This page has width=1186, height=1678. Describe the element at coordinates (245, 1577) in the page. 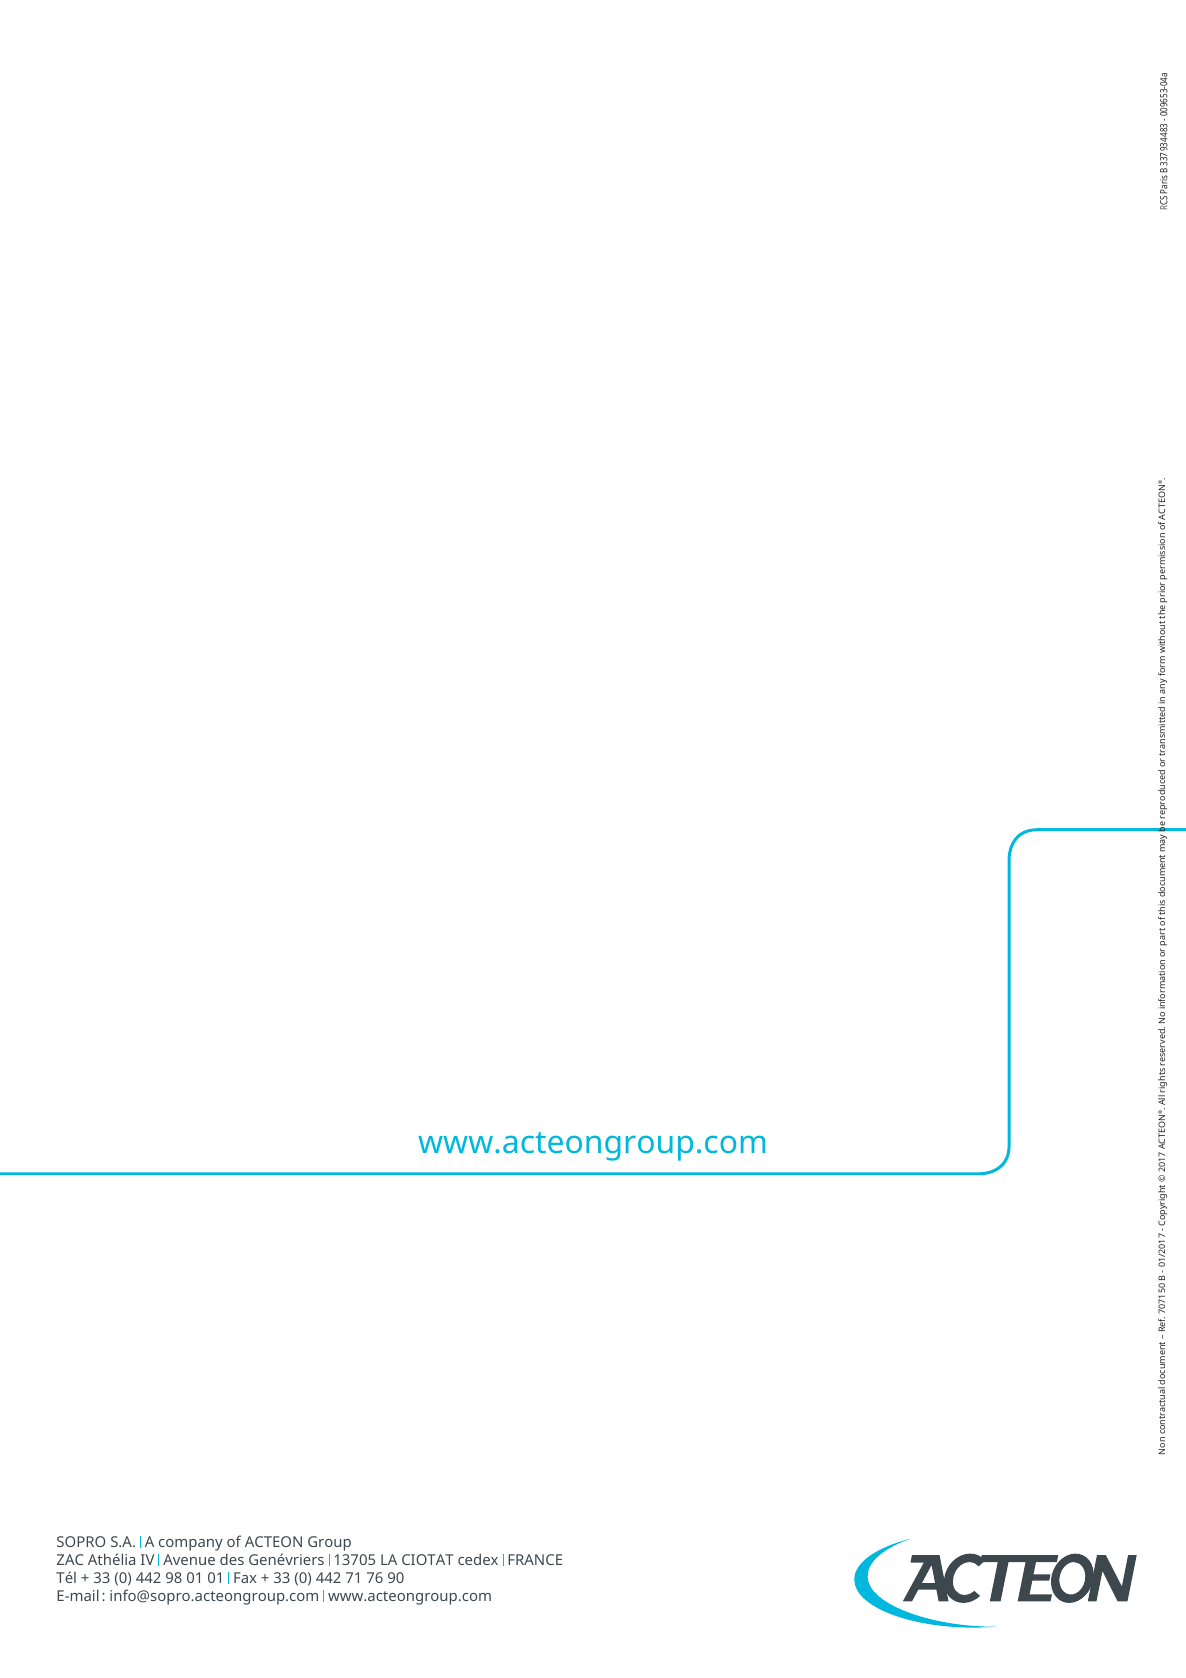

I see `Fax` at that location.
